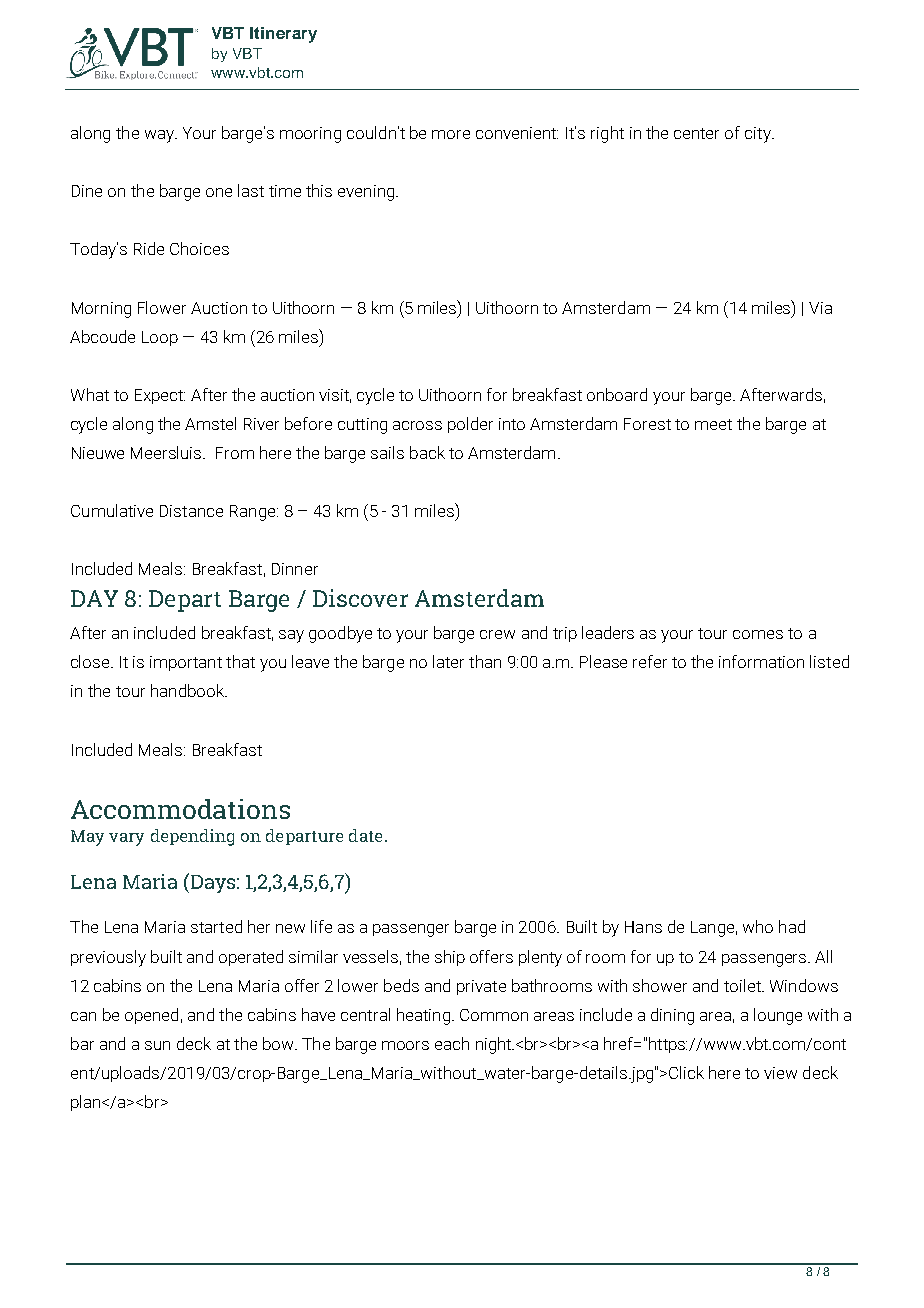 The image size is (924, 1308). What do you see at coordinates (360, 598) in the image?
I see `Discover` at bounding box center [360, 598].
